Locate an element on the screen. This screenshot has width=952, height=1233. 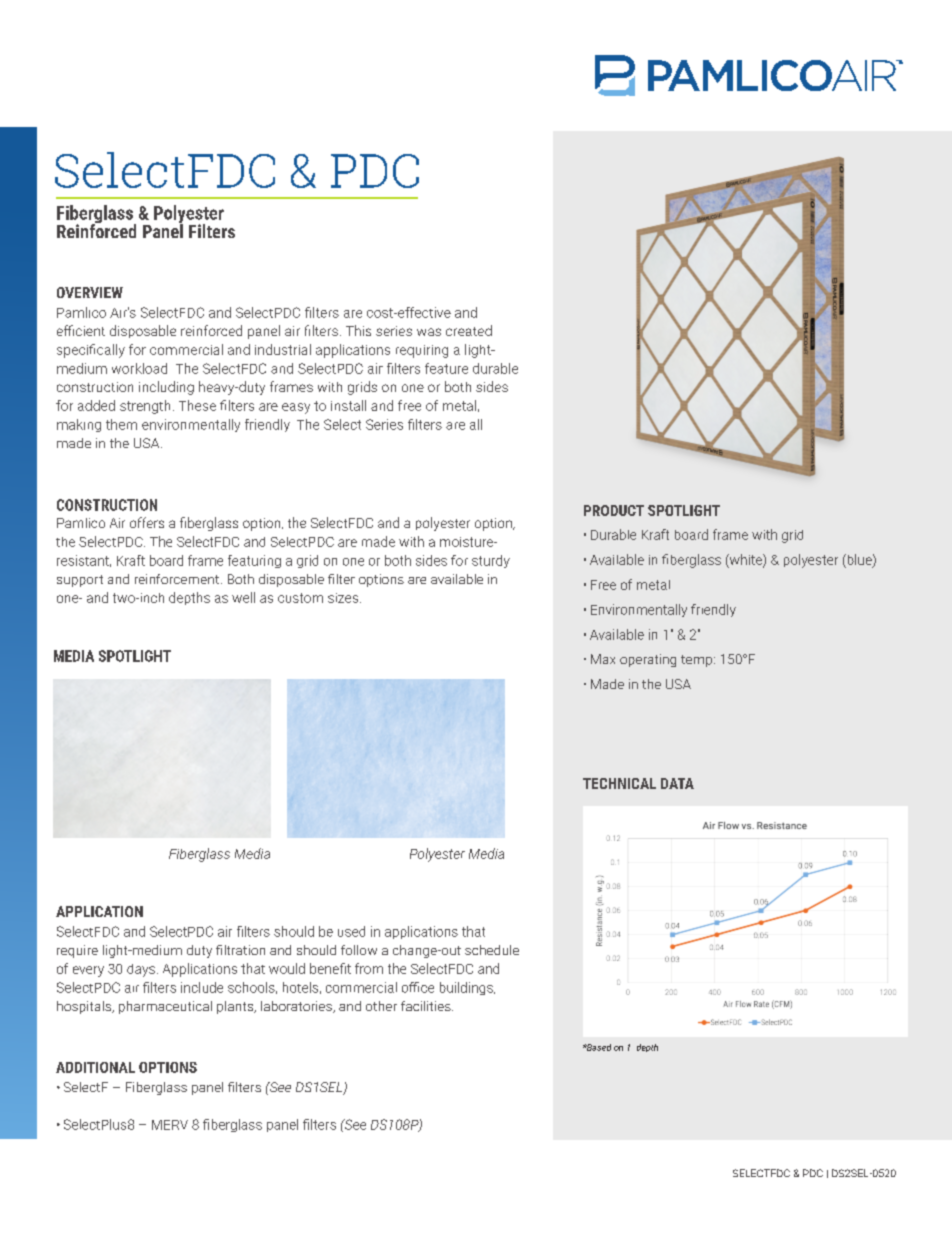
other is located at coordinates (381, 1006).
